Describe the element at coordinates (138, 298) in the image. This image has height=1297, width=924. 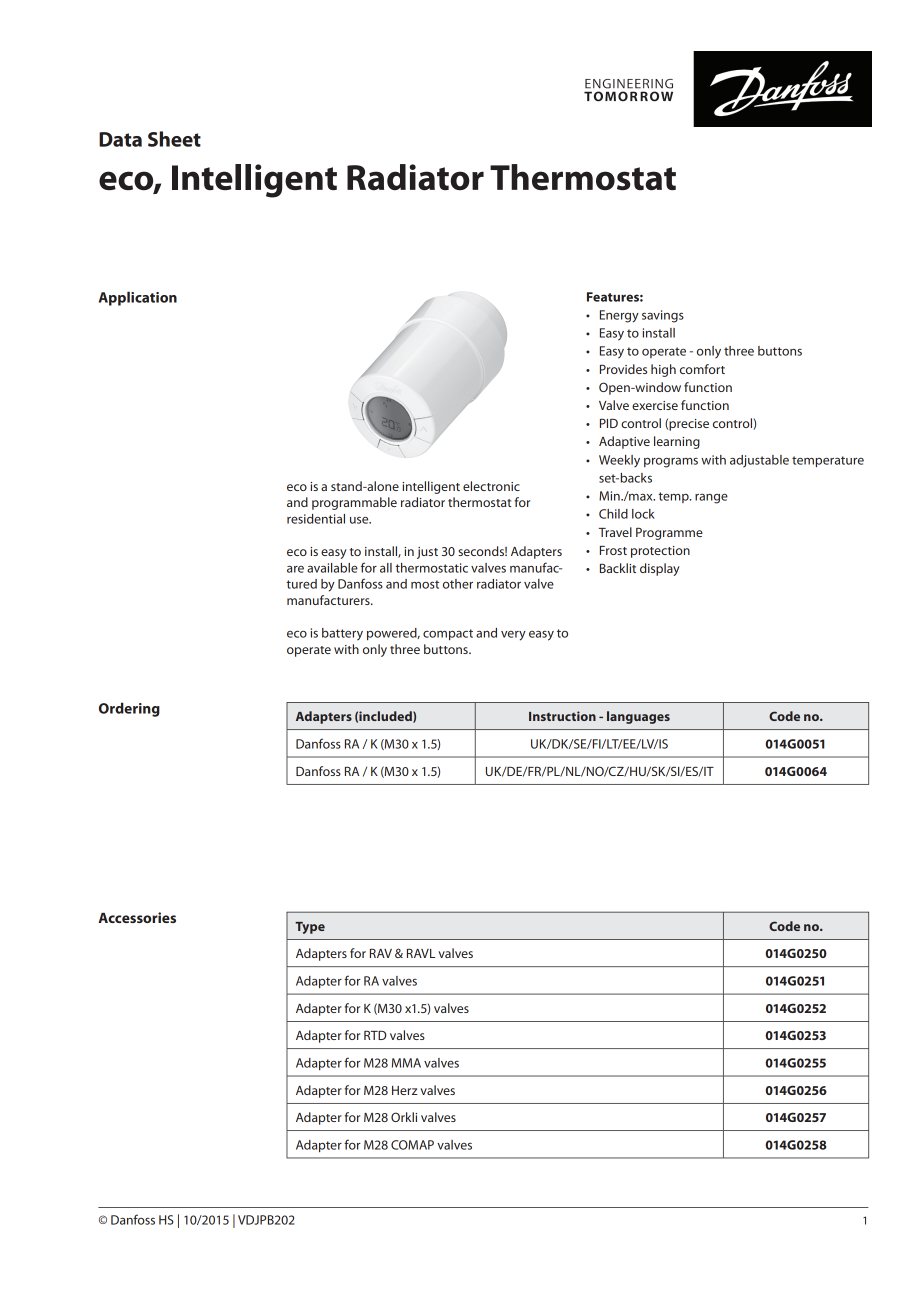
I see `Application` at that location.
